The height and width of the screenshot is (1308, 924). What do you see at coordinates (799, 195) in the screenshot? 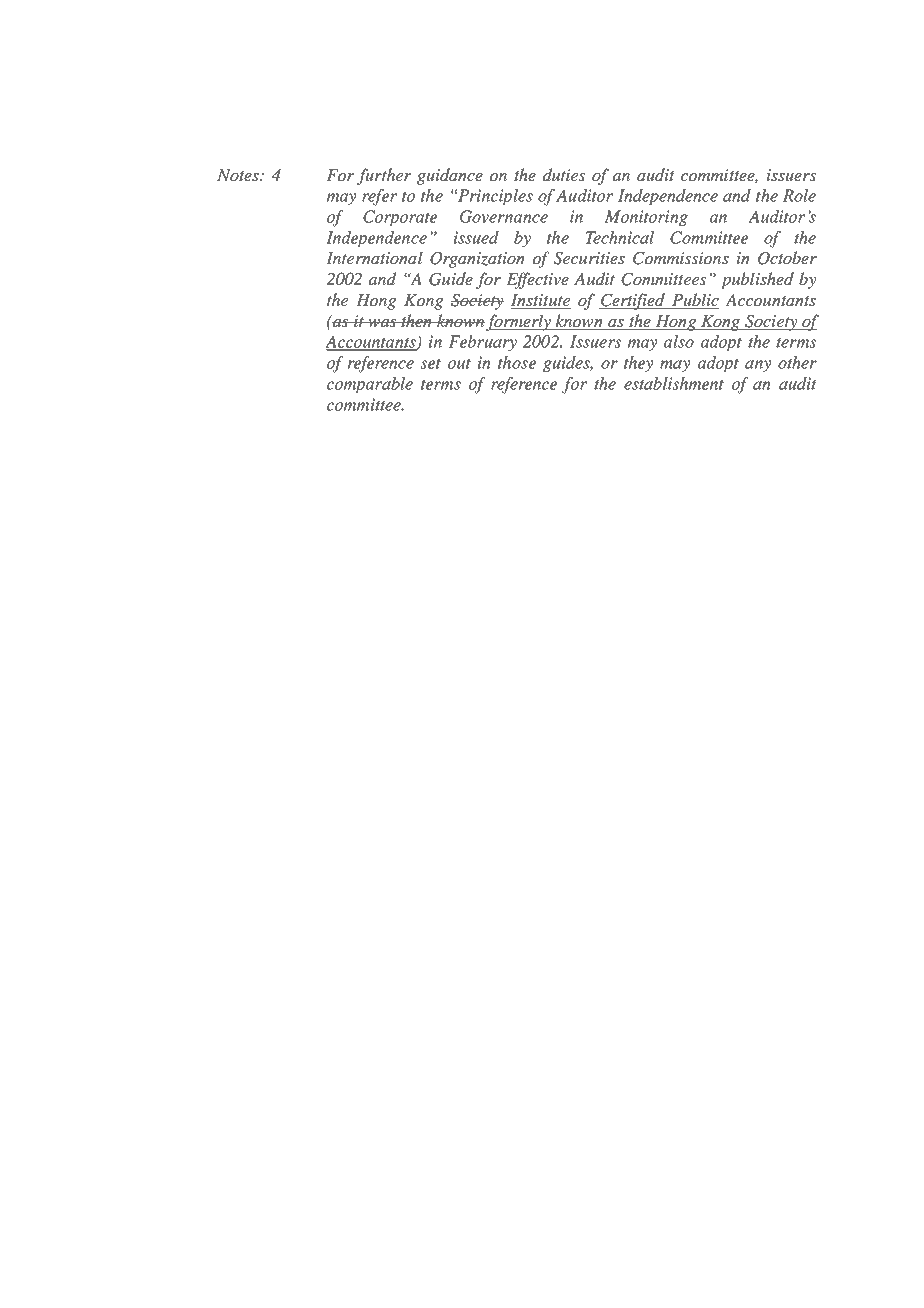
I see `Role` at bounding box center [799, 195].
